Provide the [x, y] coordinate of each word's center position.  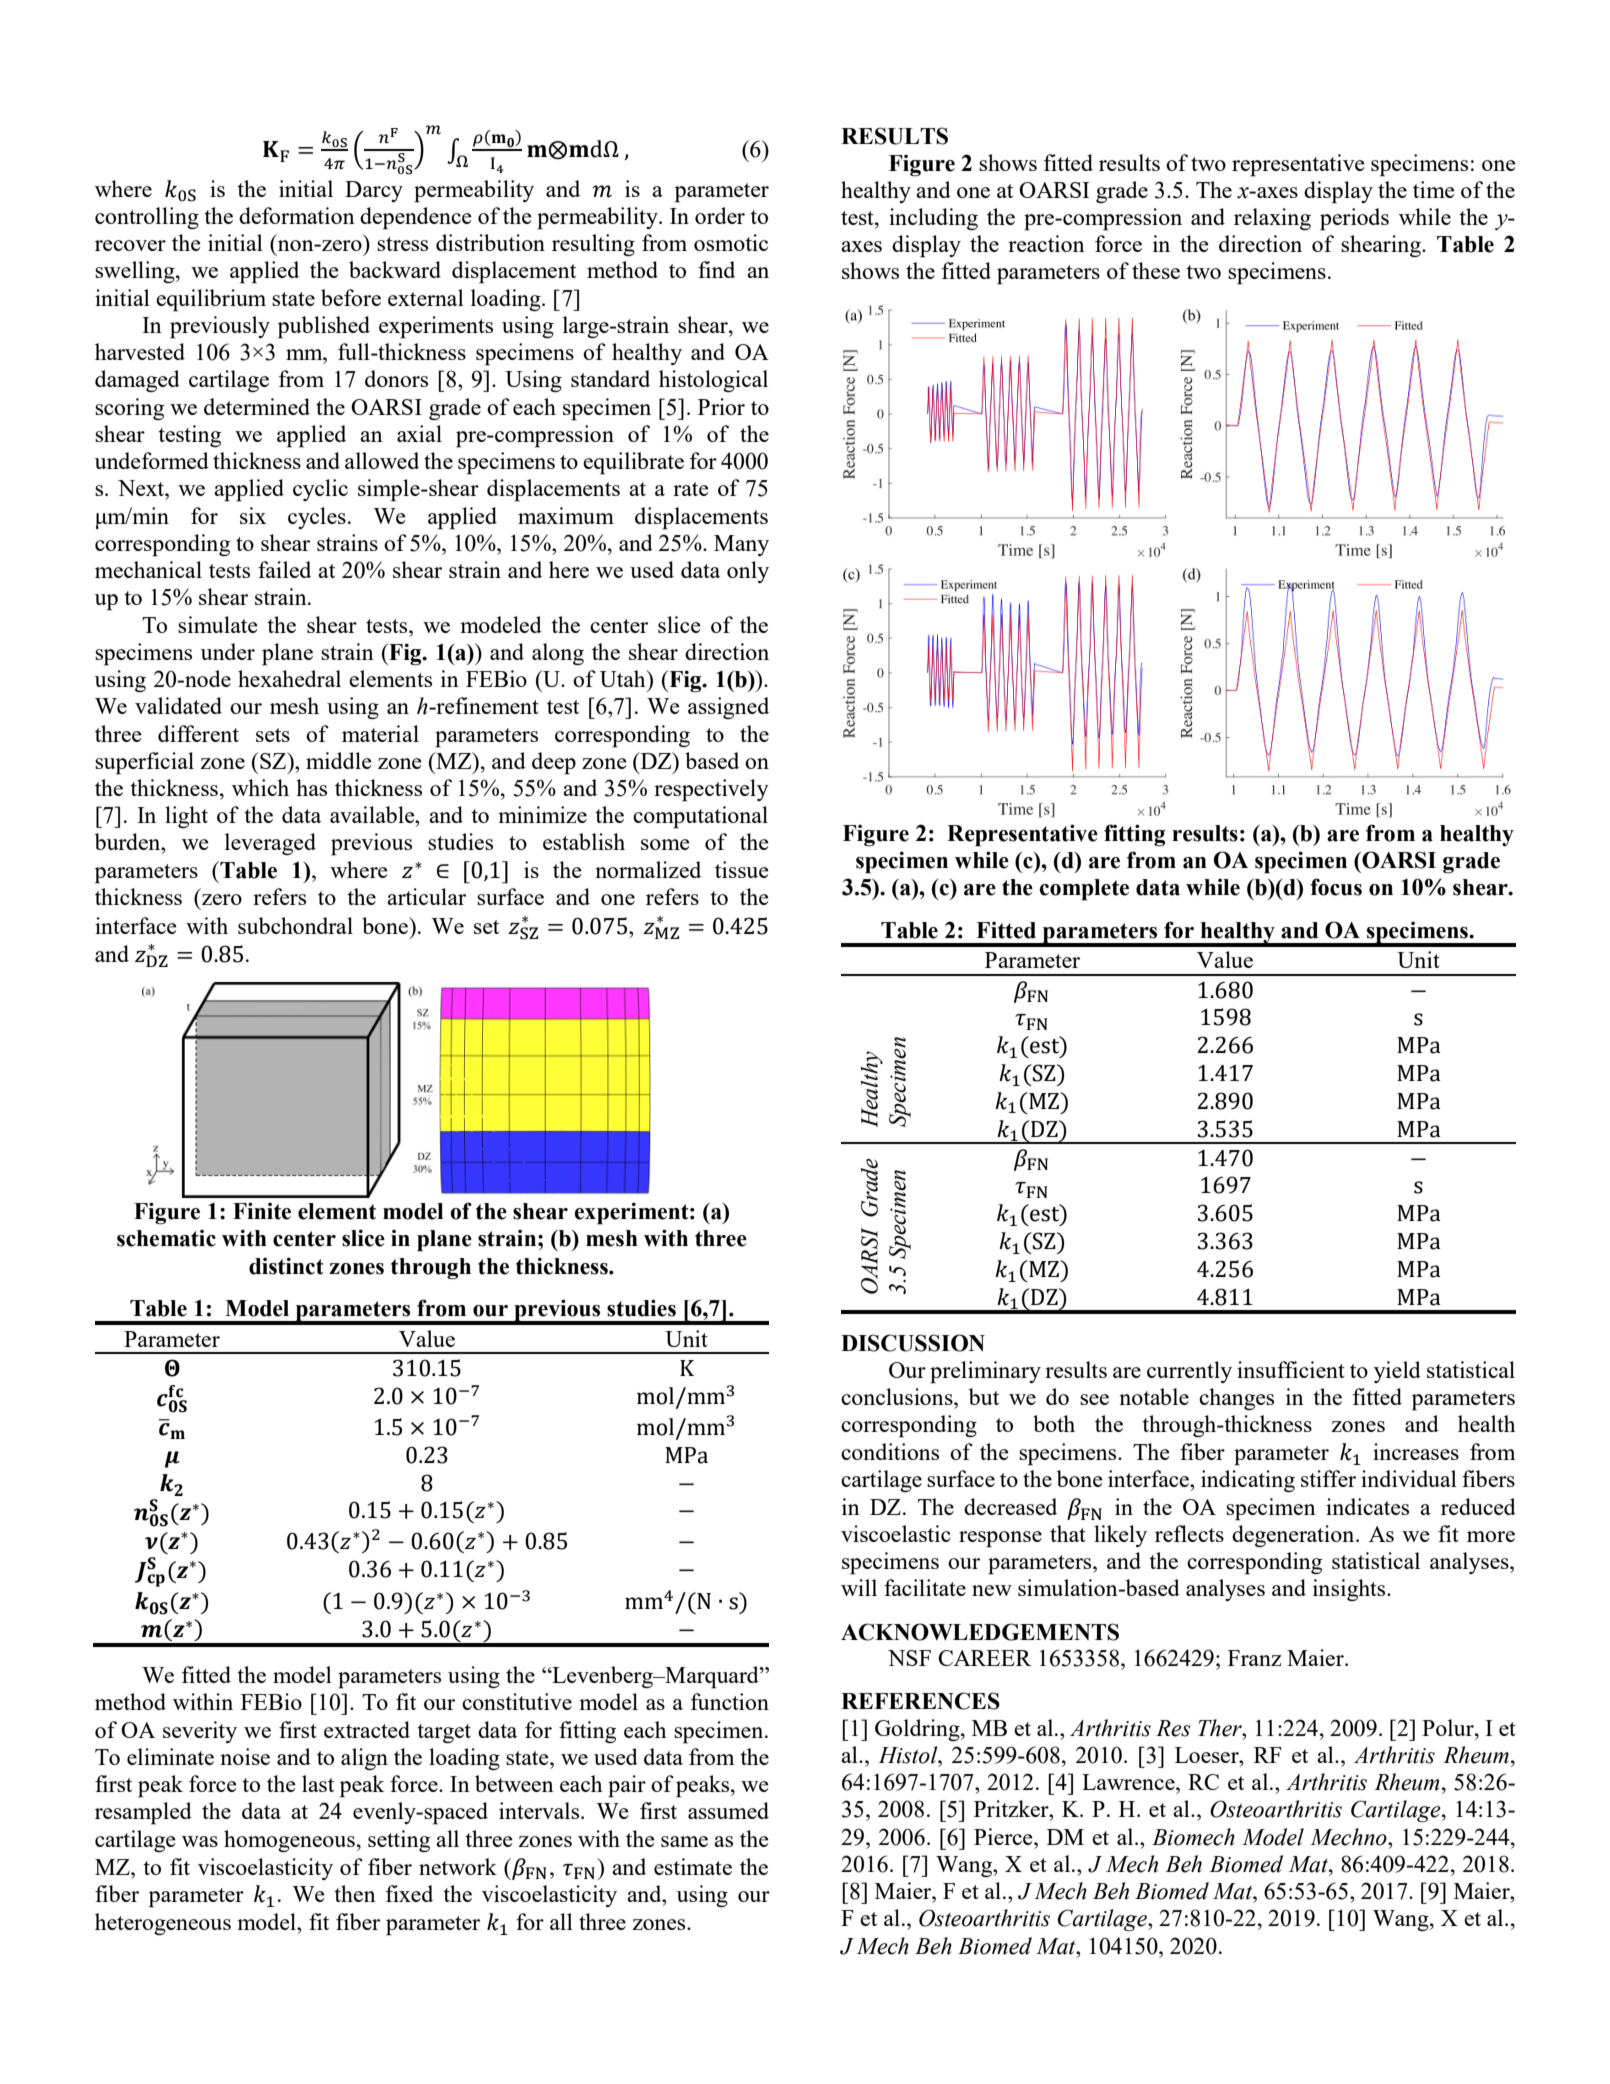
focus [1336, 887]
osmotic [731, 242]
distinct [286, 1266]
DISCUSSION [913, 1343]
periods [1354, 219]
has [311, 787]
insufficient [1291, 1369]
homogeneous [289, 1841]
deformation [297, 215]
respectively [711, 790]
